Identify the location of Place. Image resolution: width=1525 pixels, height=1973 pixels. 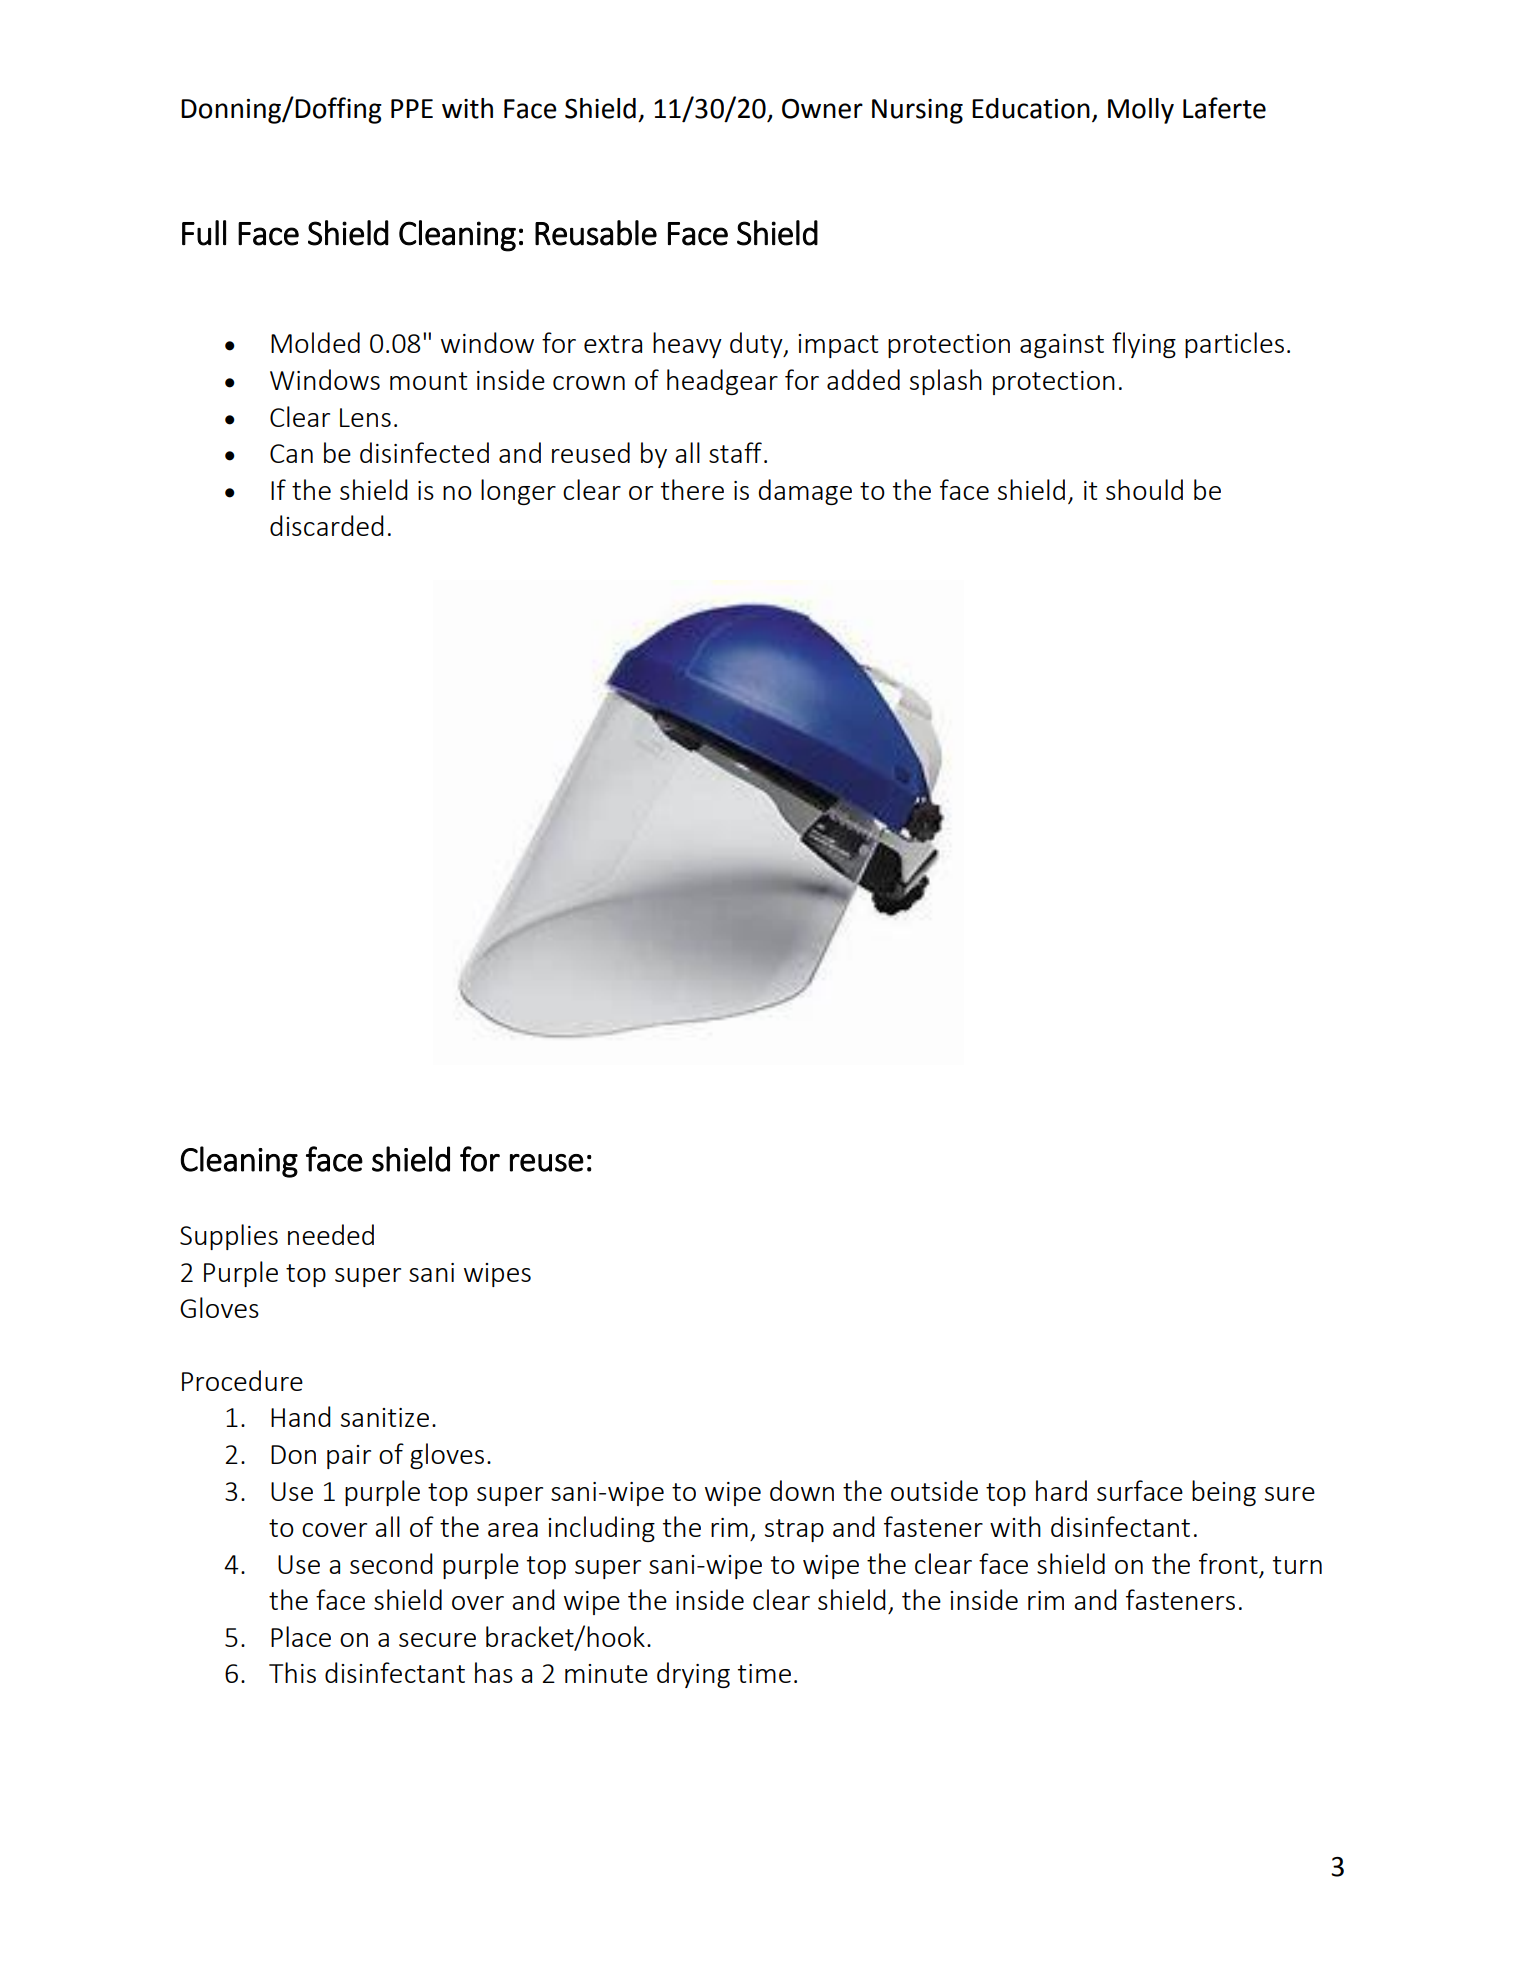
(301, 1636).
